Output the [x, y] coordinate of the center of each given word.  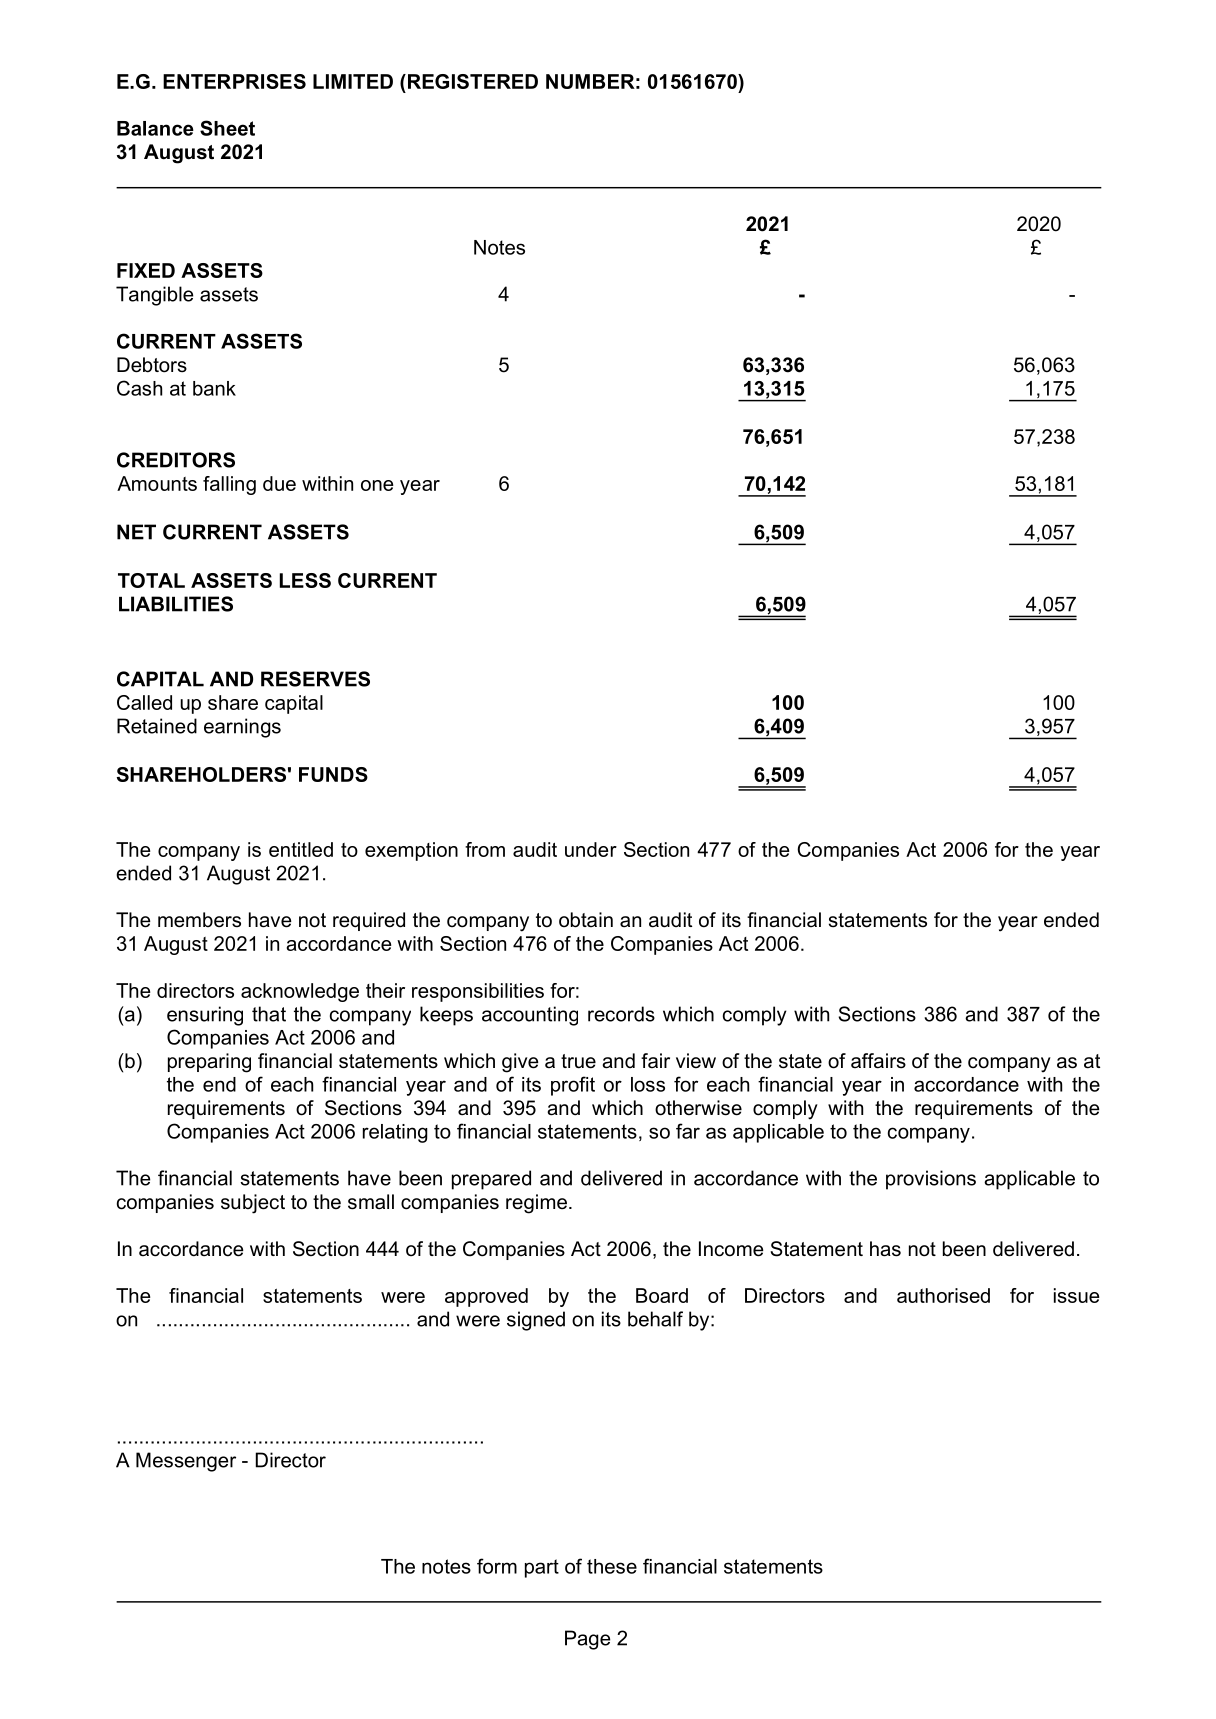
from [485, 849]
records [621, 1014]
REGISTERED [471, 81]
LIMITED [353, 81]
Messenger [186, 1462]
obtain [586, 920]
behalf [655, 1319]
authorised [943, 1295]
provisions [931, 1180]
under [591, 849]
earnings [242, 728]
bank [214, 388]
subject [253, 1204]
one [377, 485]
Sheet [227, 128]
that [269, 1014]
